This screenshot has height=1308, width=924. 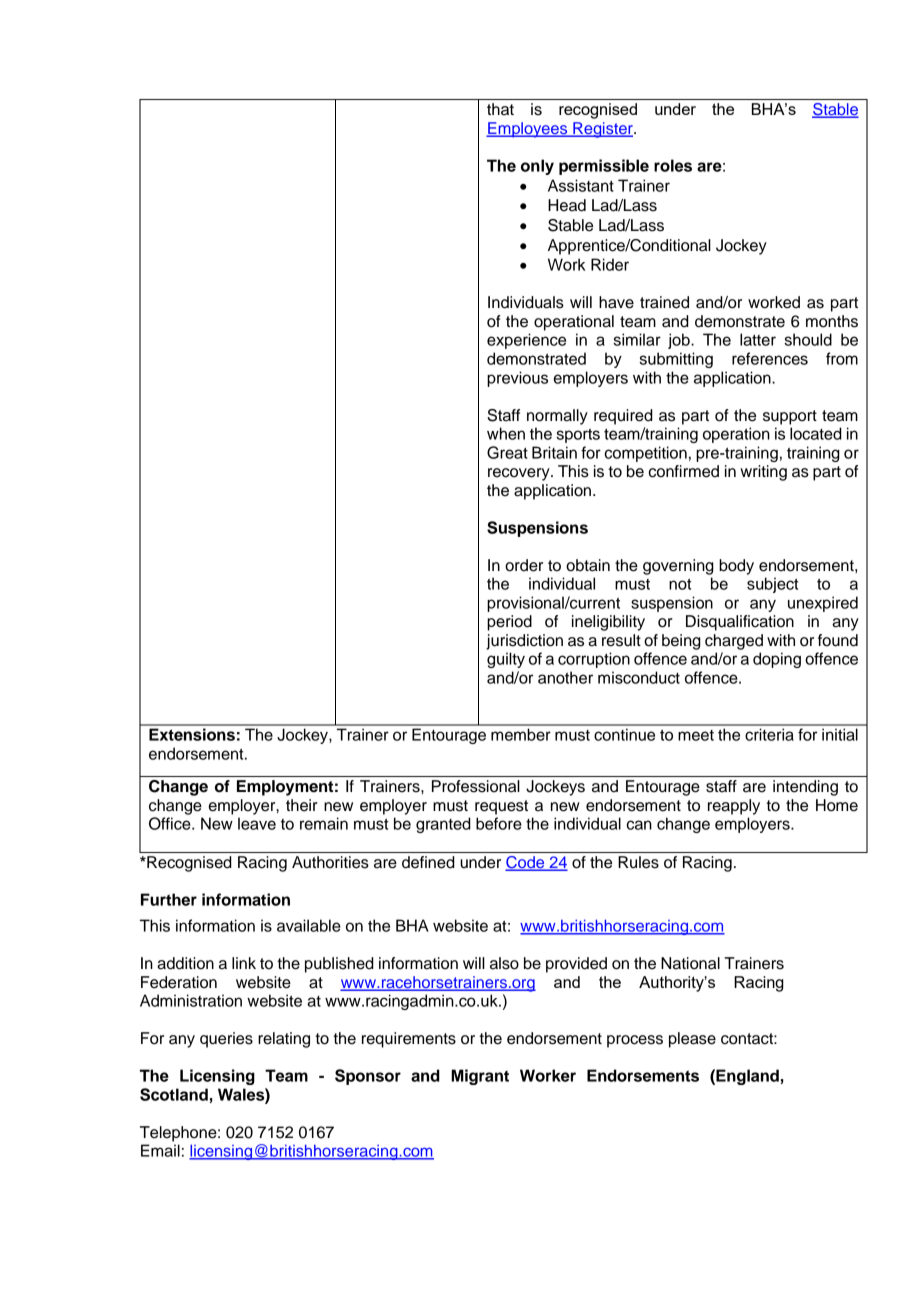 I want to click on Scotland, so click(x=174, y=1094).
